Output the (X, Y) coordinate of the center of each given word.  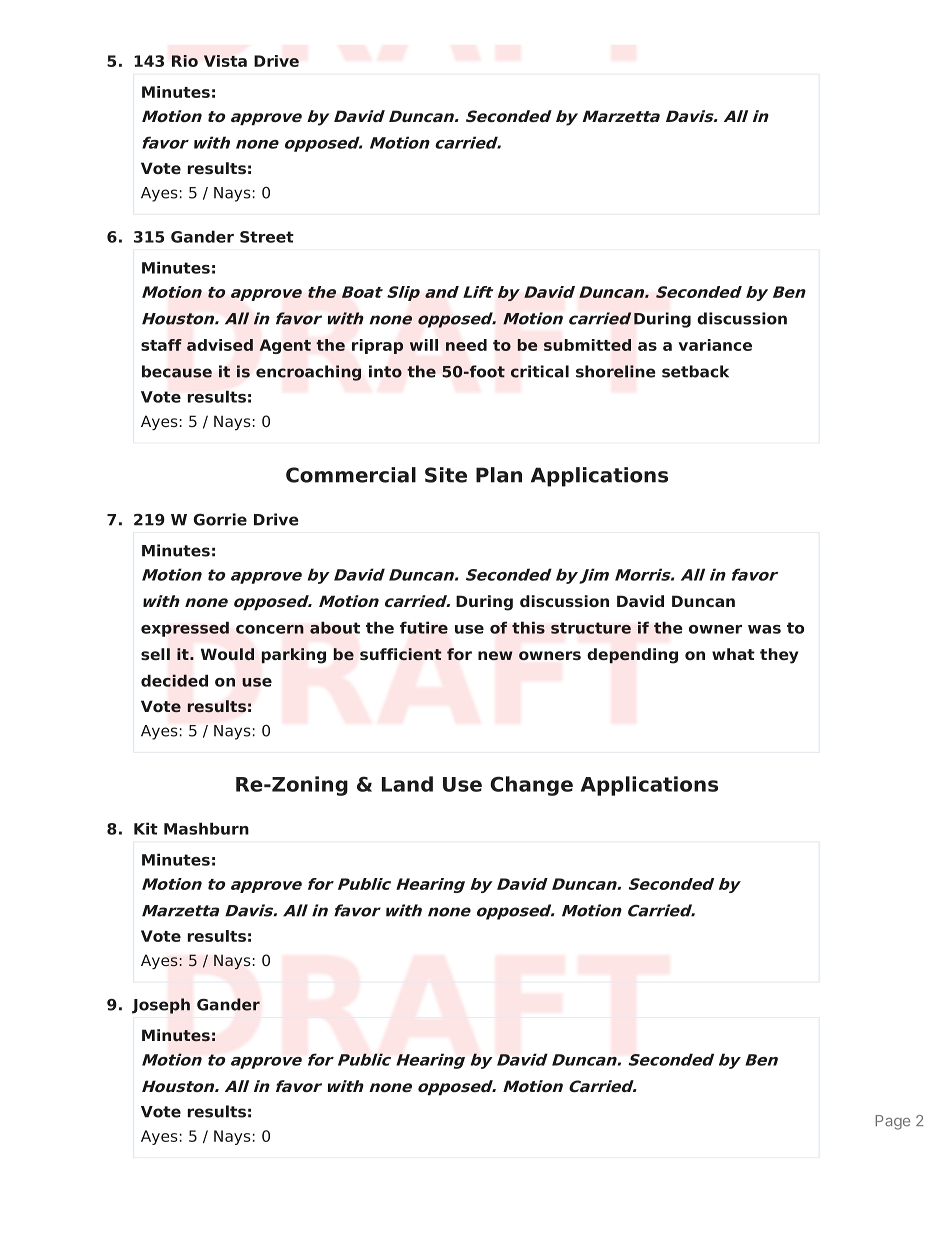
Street (267, 237)
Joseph (161, 1006)
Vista (225, 61)
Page (892, 1122)
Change (531, 786)
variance (715, 345)
